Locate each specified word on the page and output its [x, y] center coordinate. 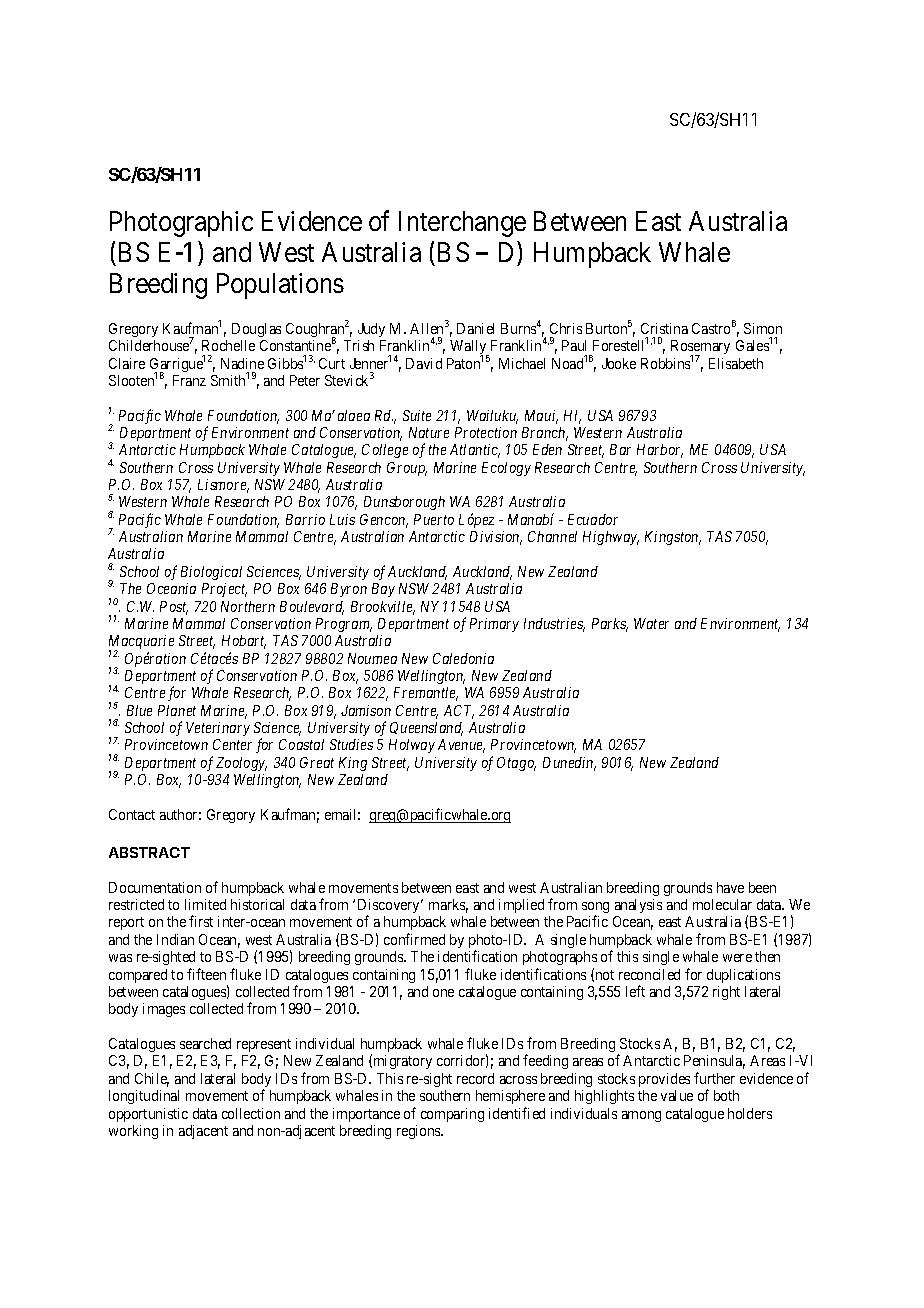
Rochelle [228, 345]
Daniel [475, 328]
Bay [383, 590]
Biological [211, 573]
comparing [452, 1115]
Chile [152, 1080]
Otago [516, 764]
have [730, 887]
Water [651, 623]
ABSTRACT [149, 852]
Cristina [664, 328]
